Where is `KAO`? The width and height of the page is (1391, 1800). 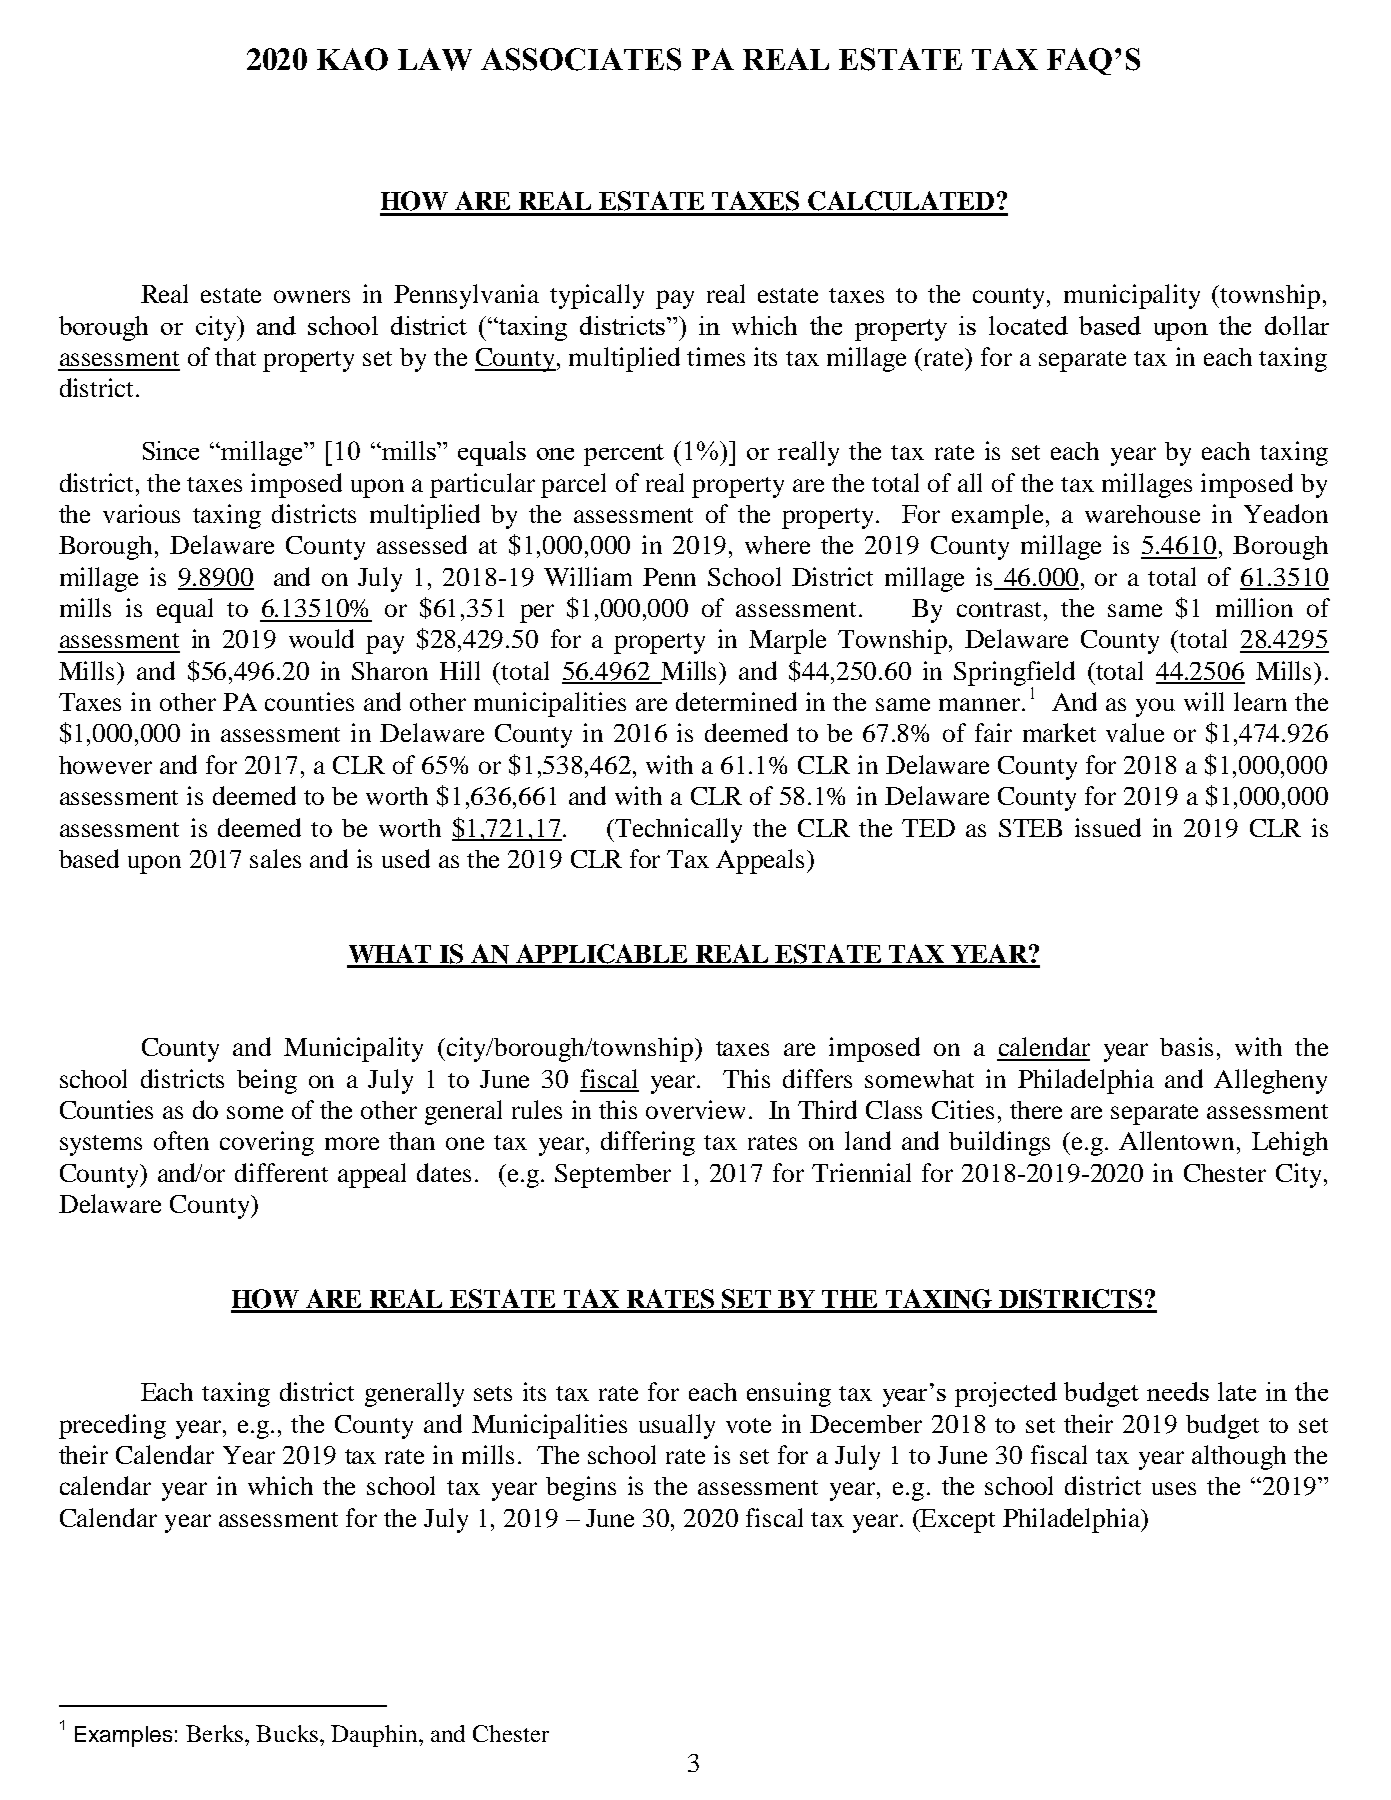
KAO is located at coordinates (352, 59).
